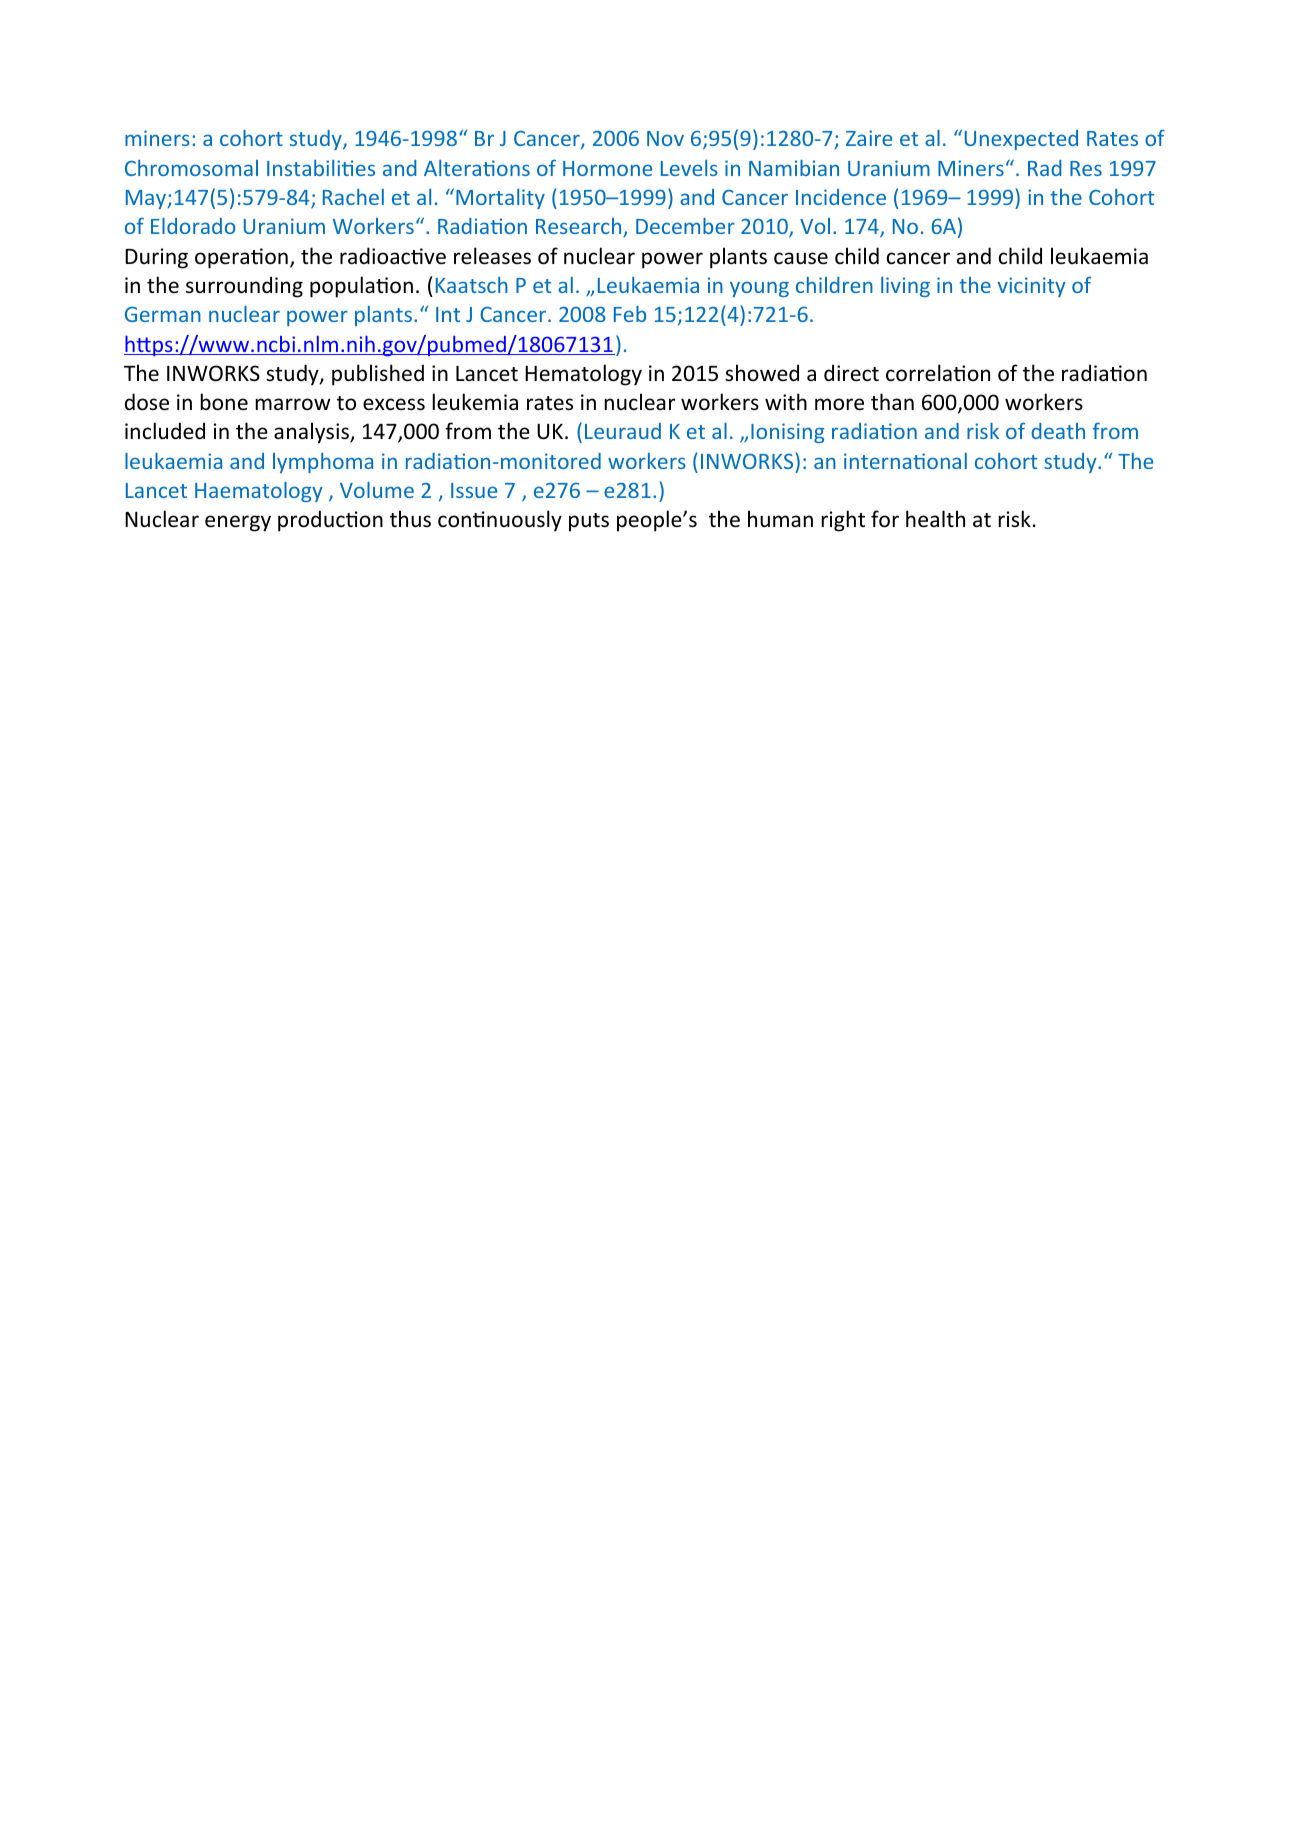  What do you see at coordinates (665, 138) in the screenshot?
I see `Nov` at bounding box center [665, 138].
